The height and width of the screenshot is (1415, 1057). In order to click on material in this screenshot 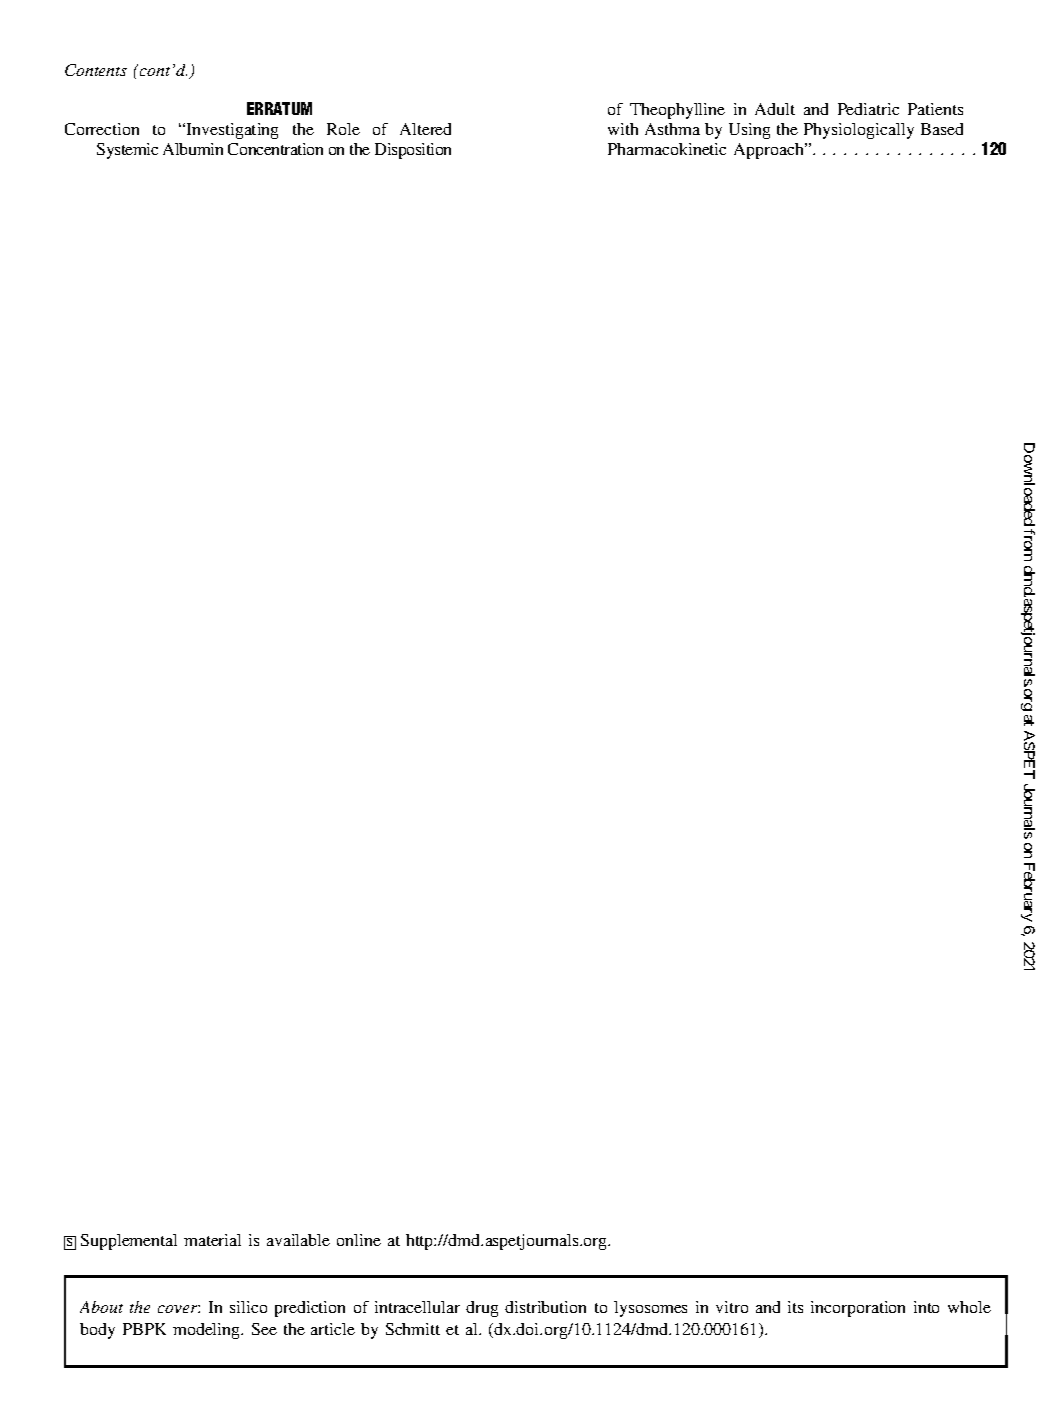, I will do `click(212, 1240)`.
